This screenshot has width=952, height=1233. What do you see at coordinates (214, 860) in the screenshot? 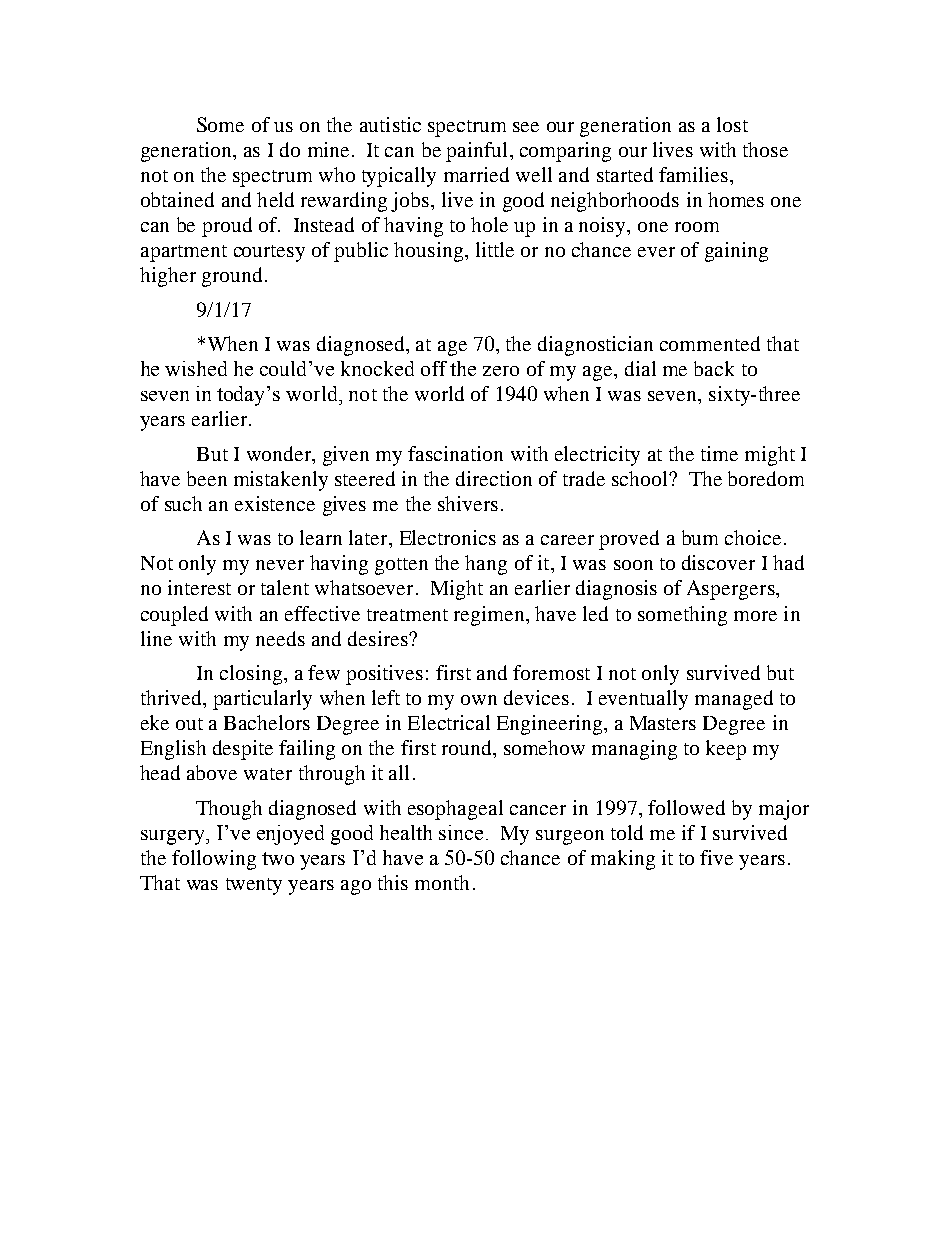
I see `following` at bounding box center [214, 860].
